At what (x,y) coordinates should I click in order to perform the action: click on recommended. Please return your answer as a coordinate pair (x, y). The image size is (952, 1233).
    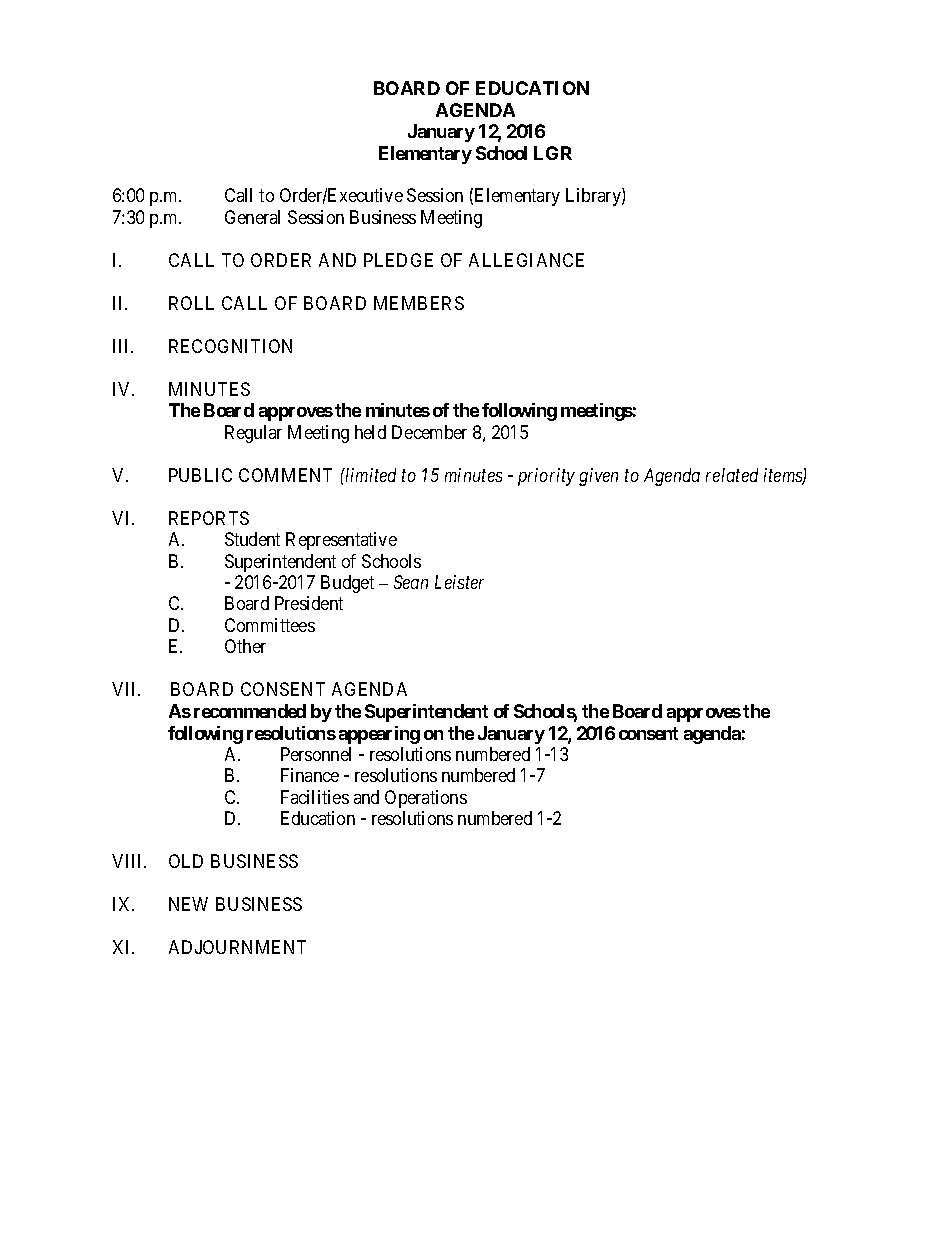
    Looking at the image, I should click on (250, 711).
